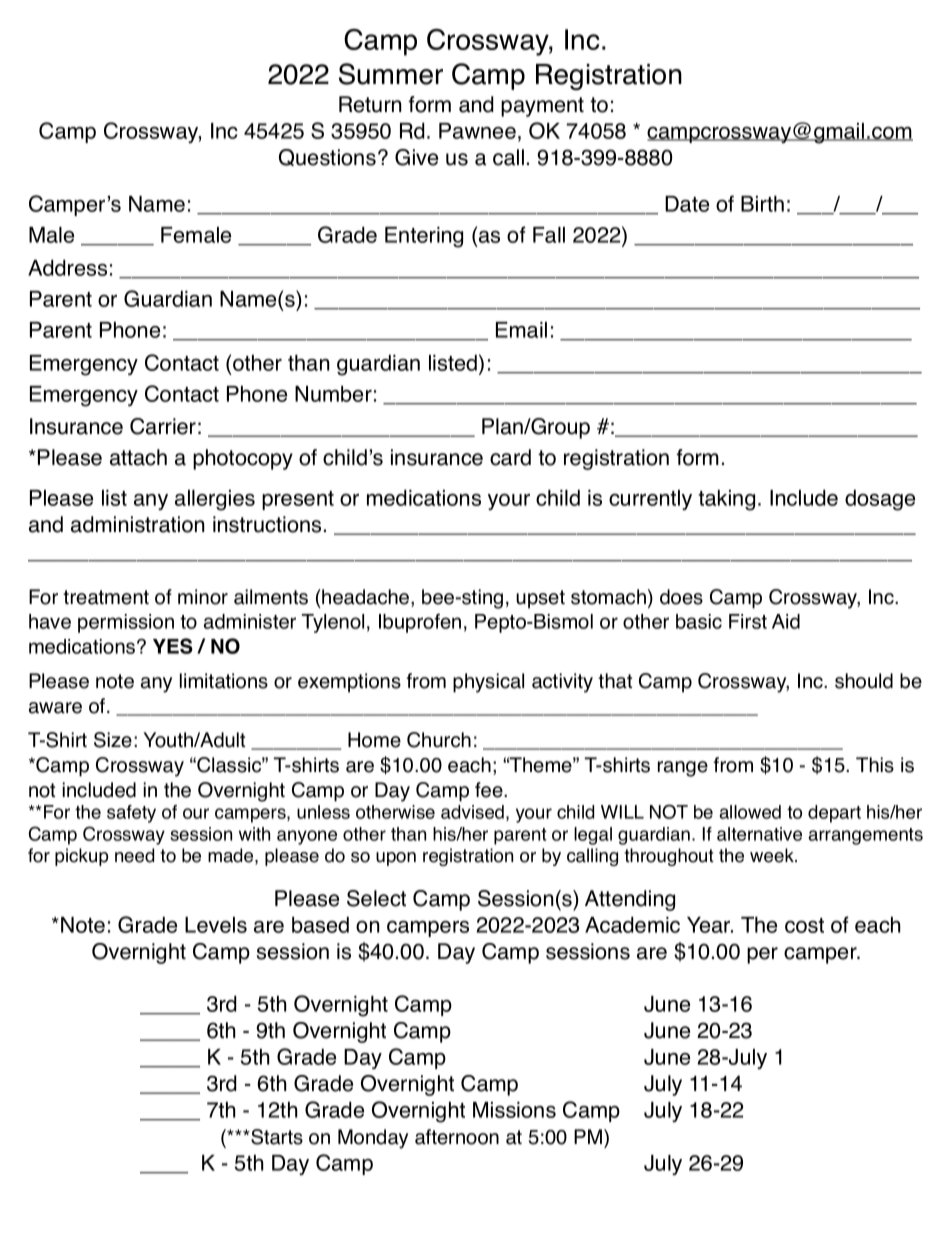  I want to click on afternoon, so click(457, 1137).
